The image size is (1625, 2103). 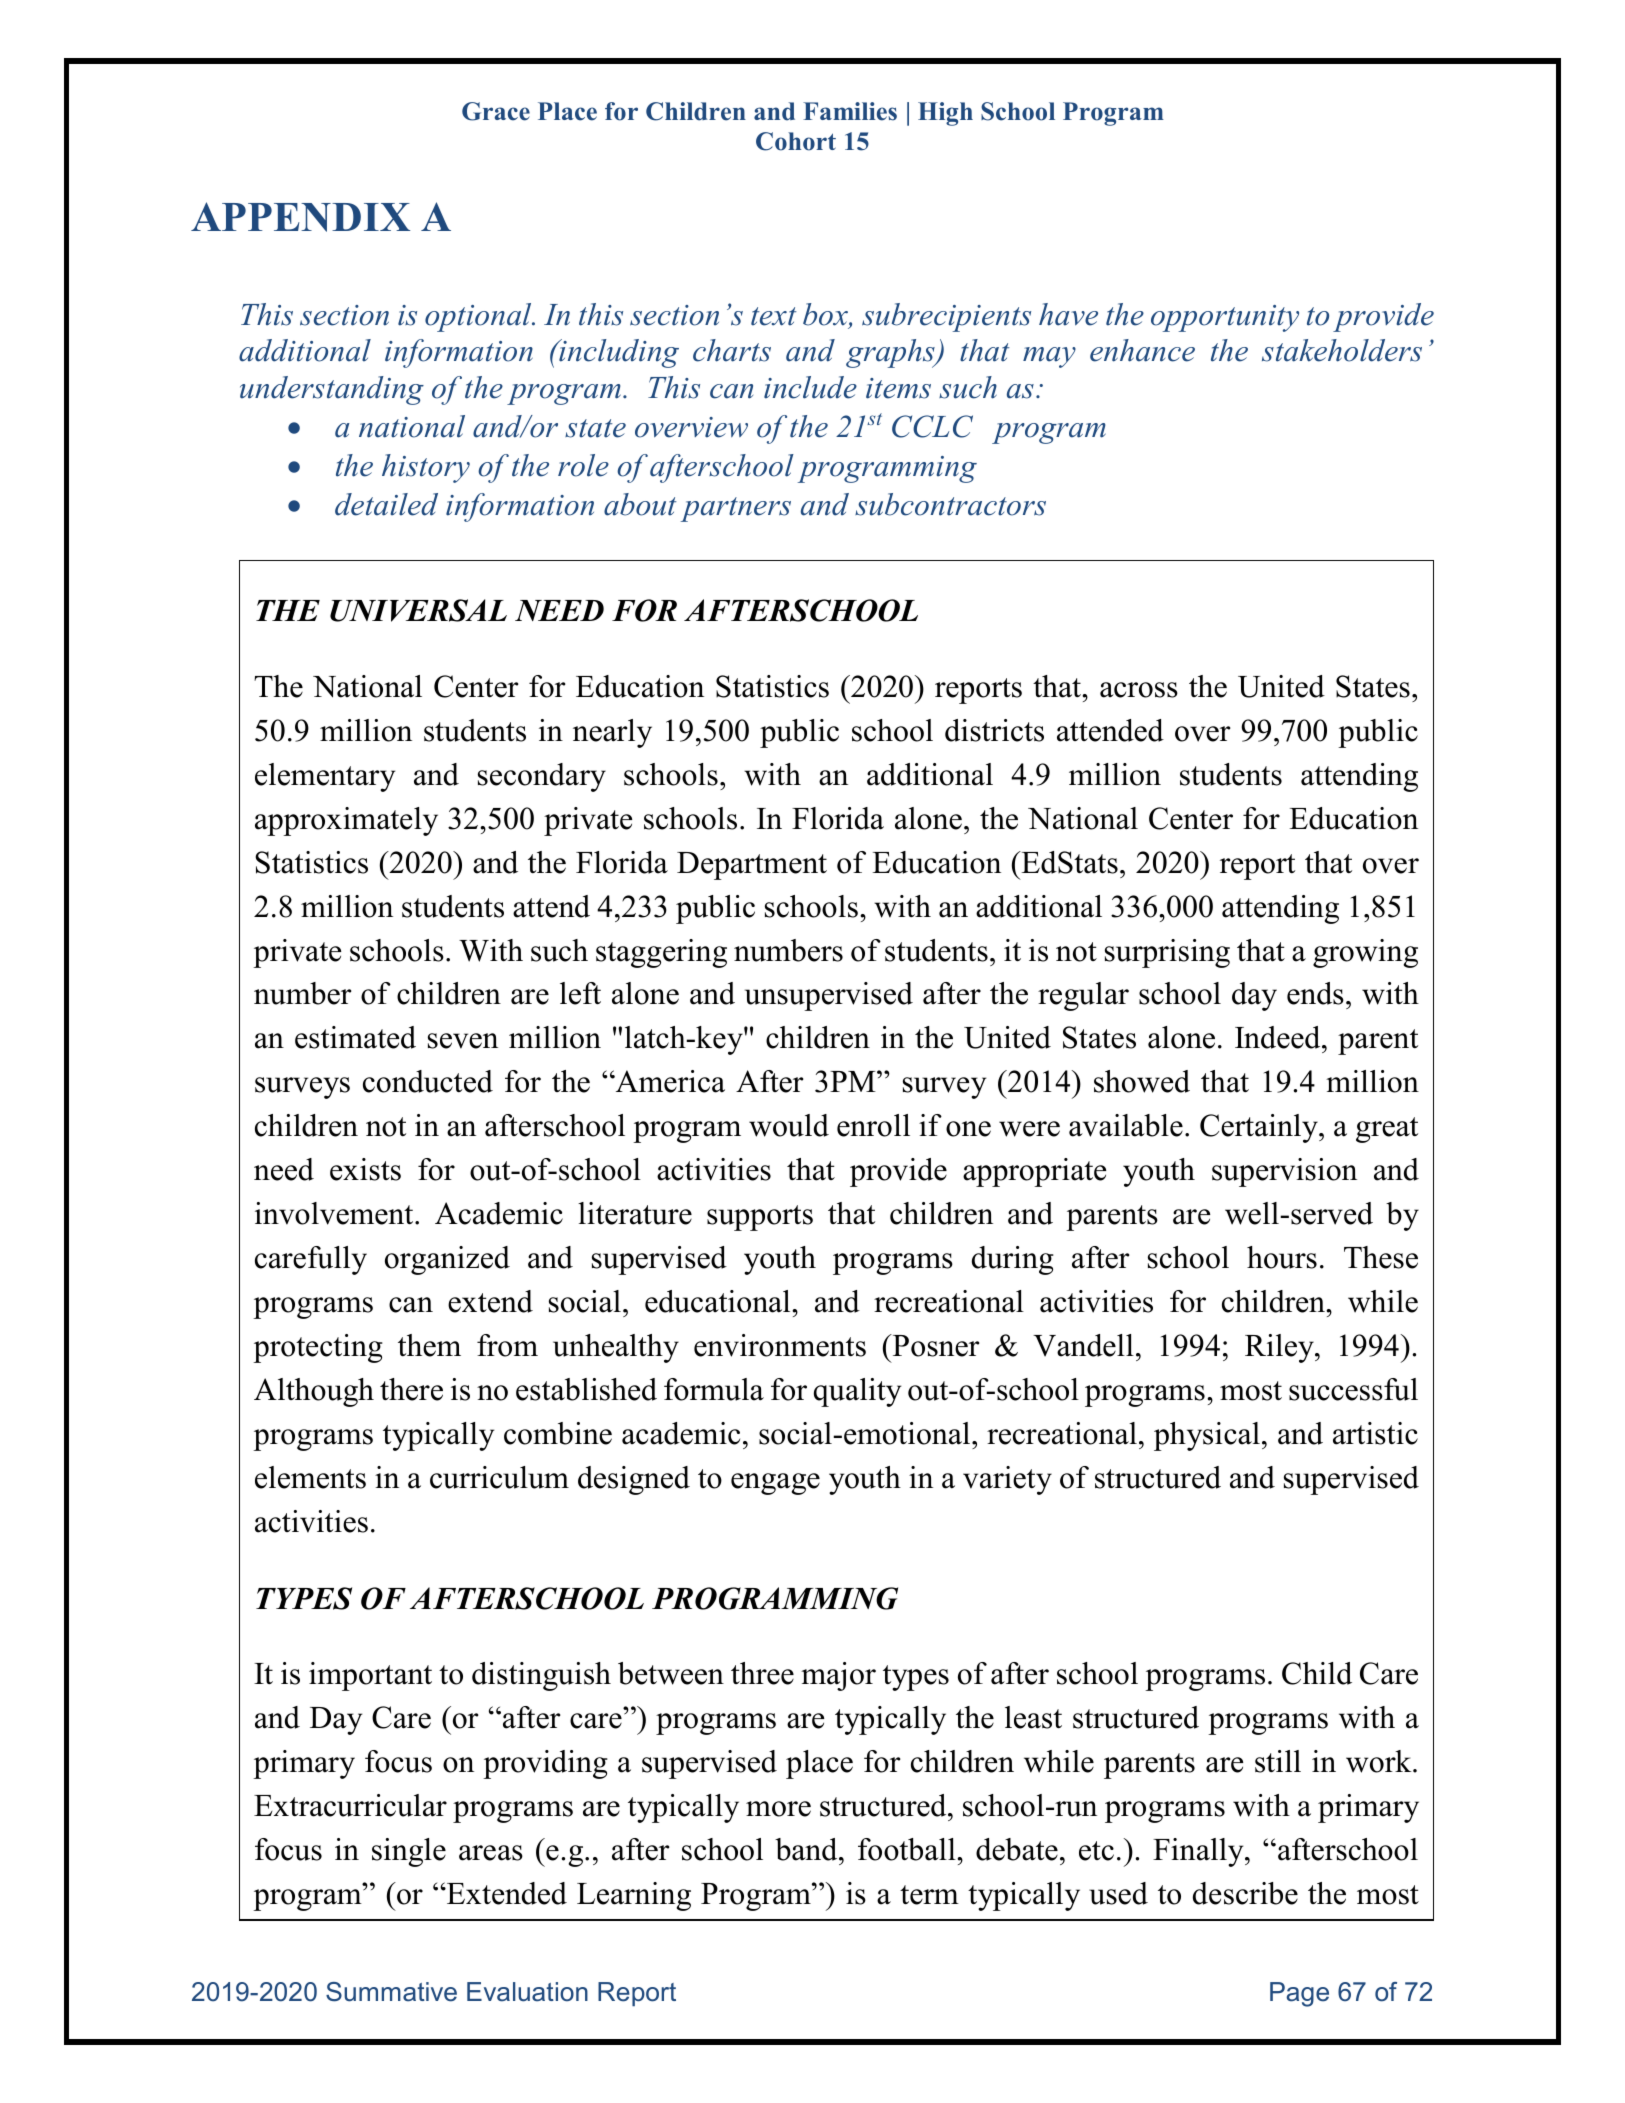 What do you see at coordinates (796, 141) in the page?
I see `Cohort` at bounding box center [796, 141].
